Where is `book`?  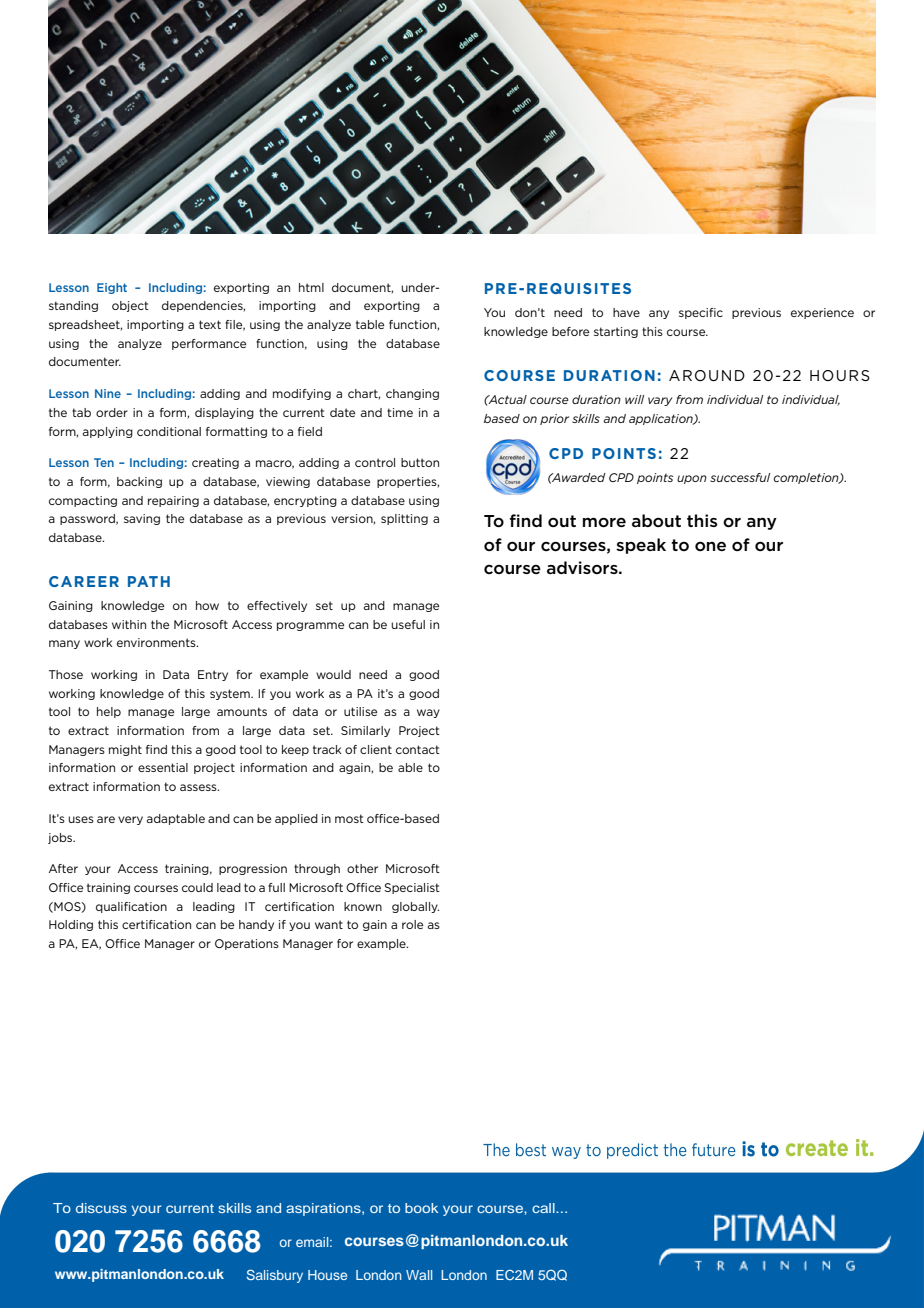 book is located at coordinates (421, 1208).
